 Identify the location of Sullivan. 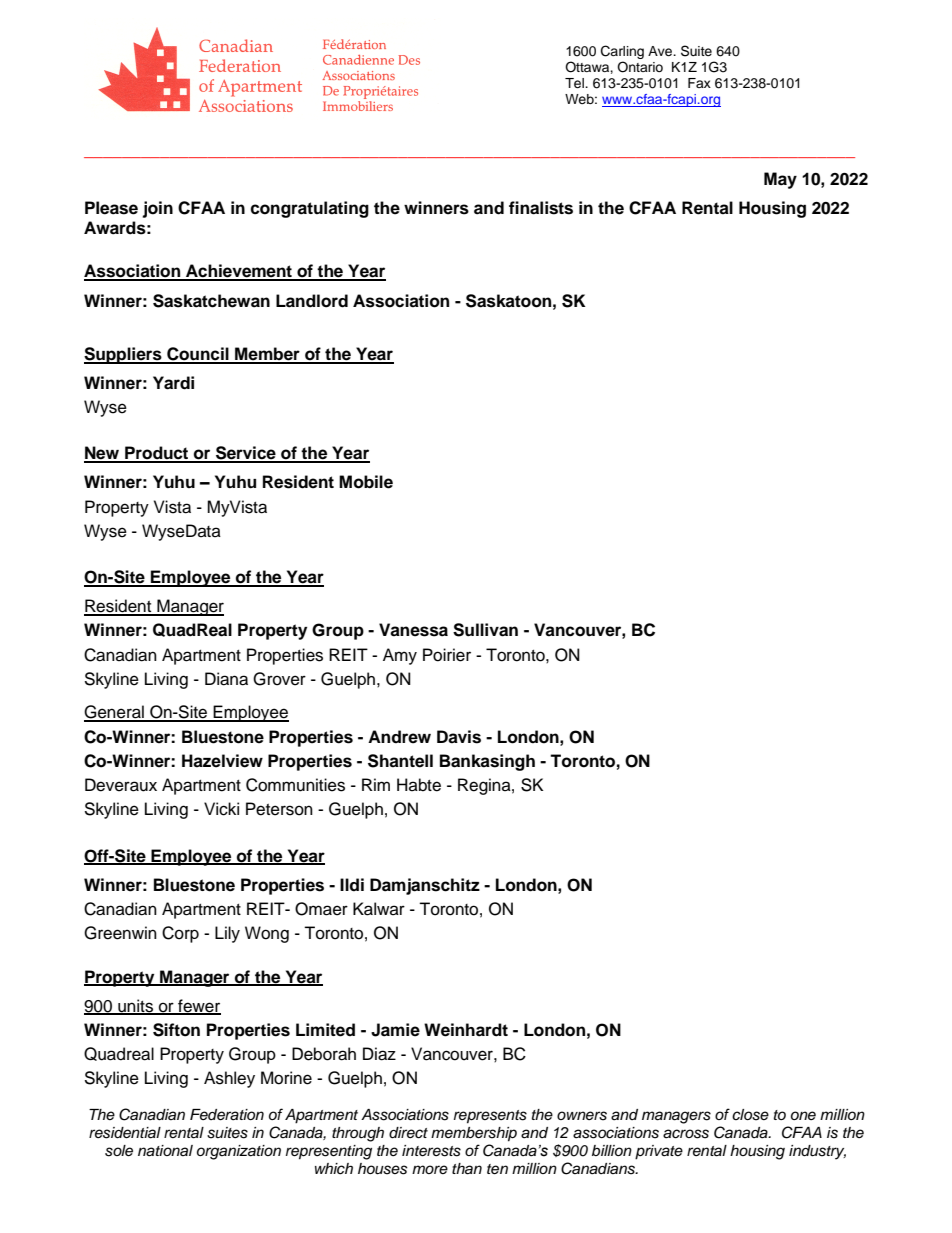
(485, 630).
